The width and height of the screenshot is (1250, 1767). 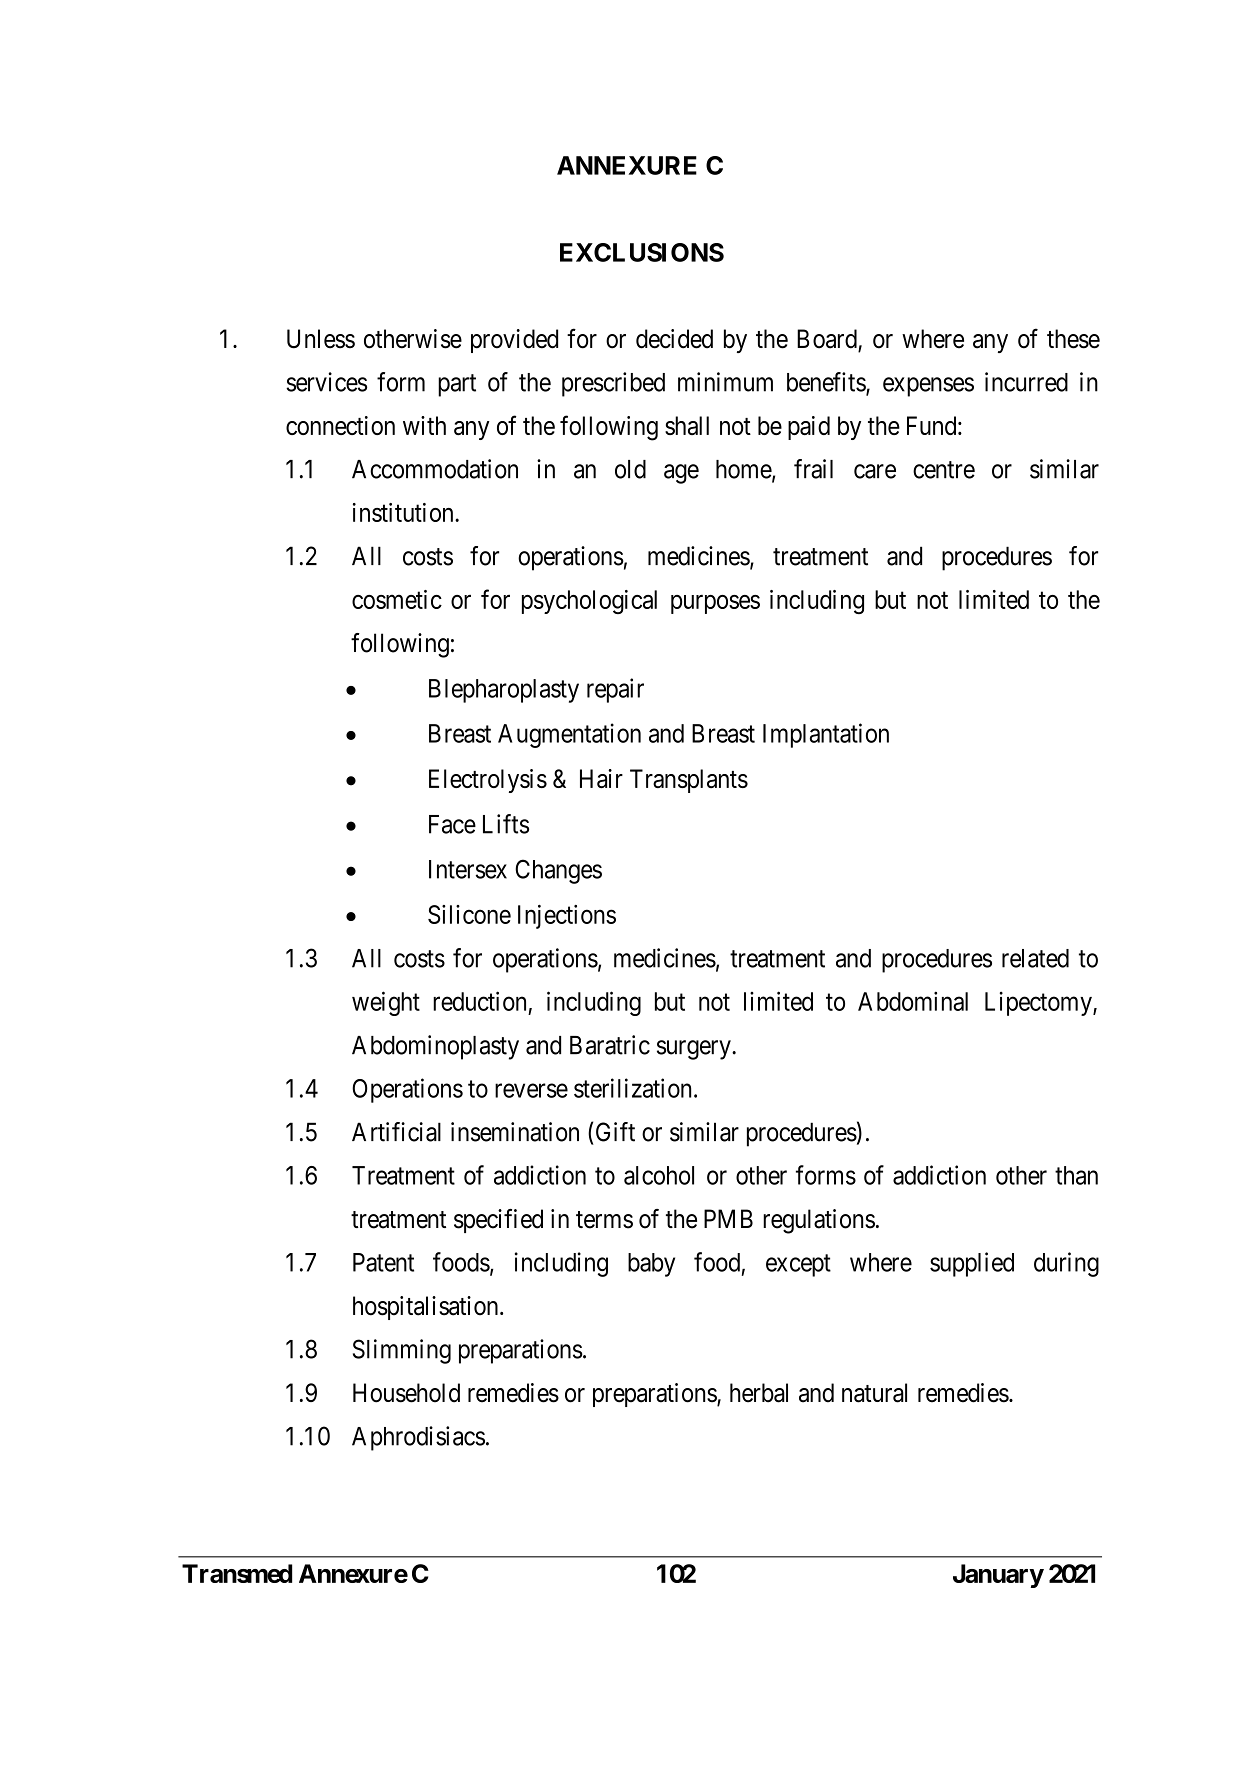 I want to click on Implantation, so click(x=826, y=735).
